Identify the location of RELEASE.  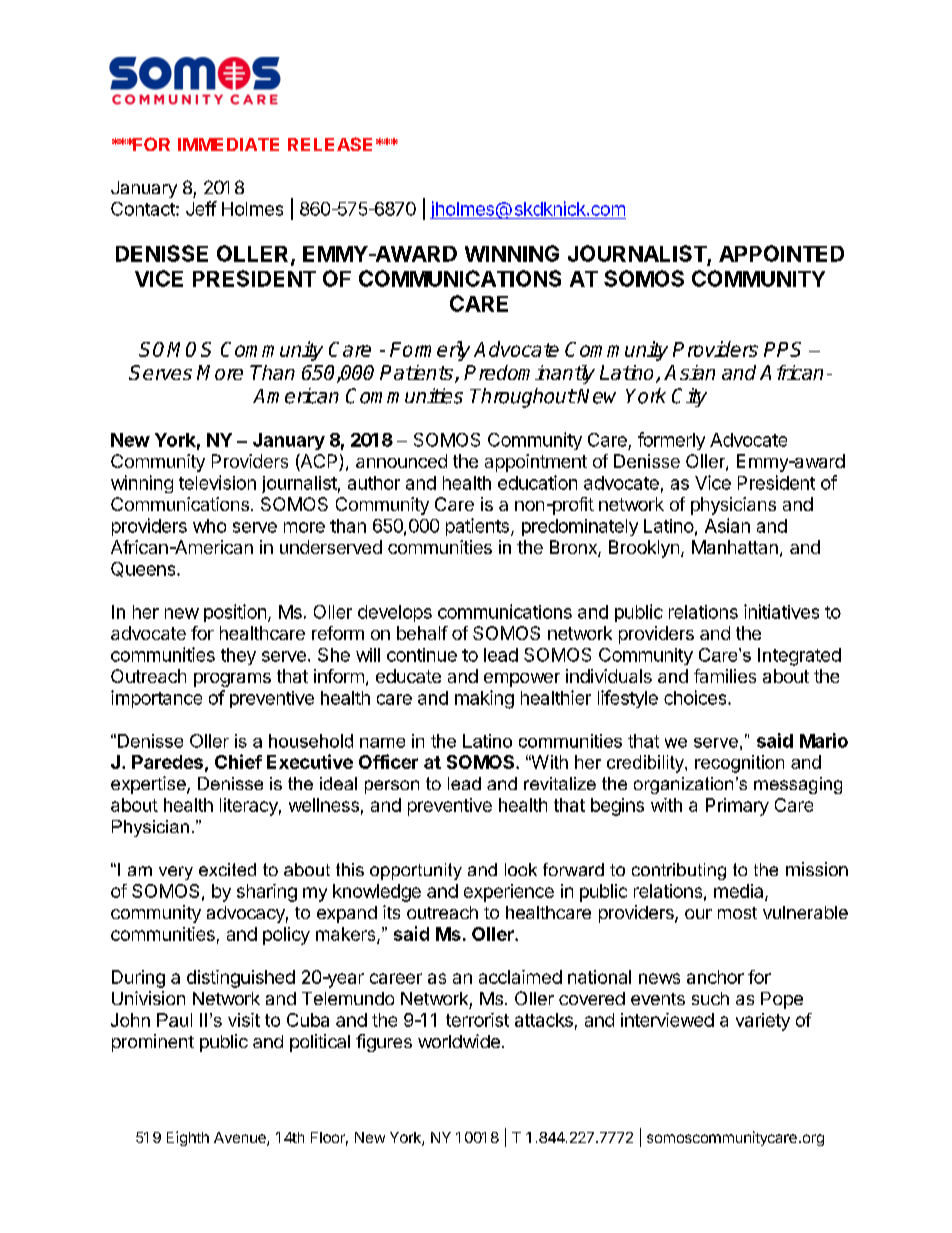
(330, 144).
